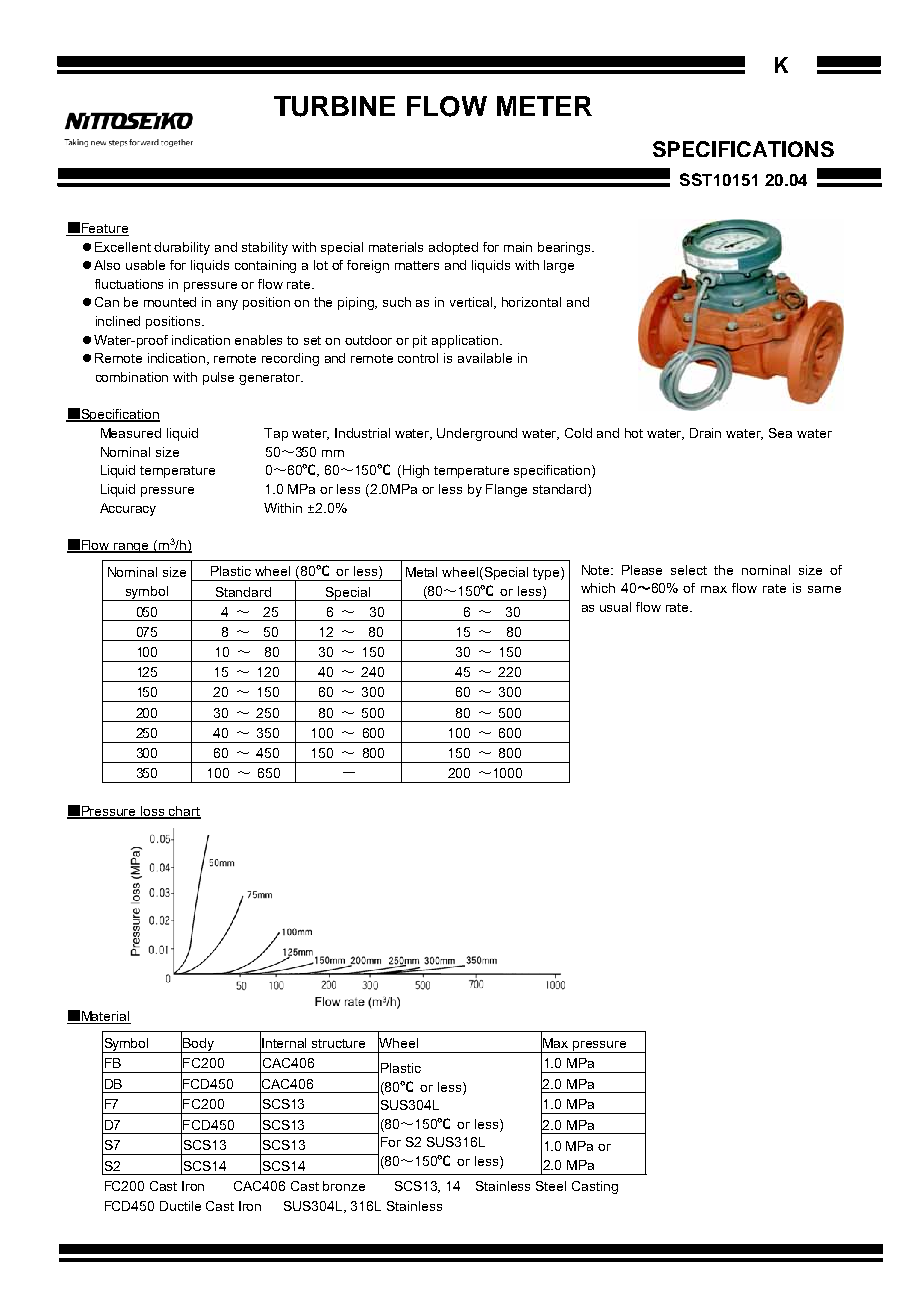 The image size is (924, 1308). Describe the element at coordinates (128, 509) in the page. I see `Accuracy` at that location.
